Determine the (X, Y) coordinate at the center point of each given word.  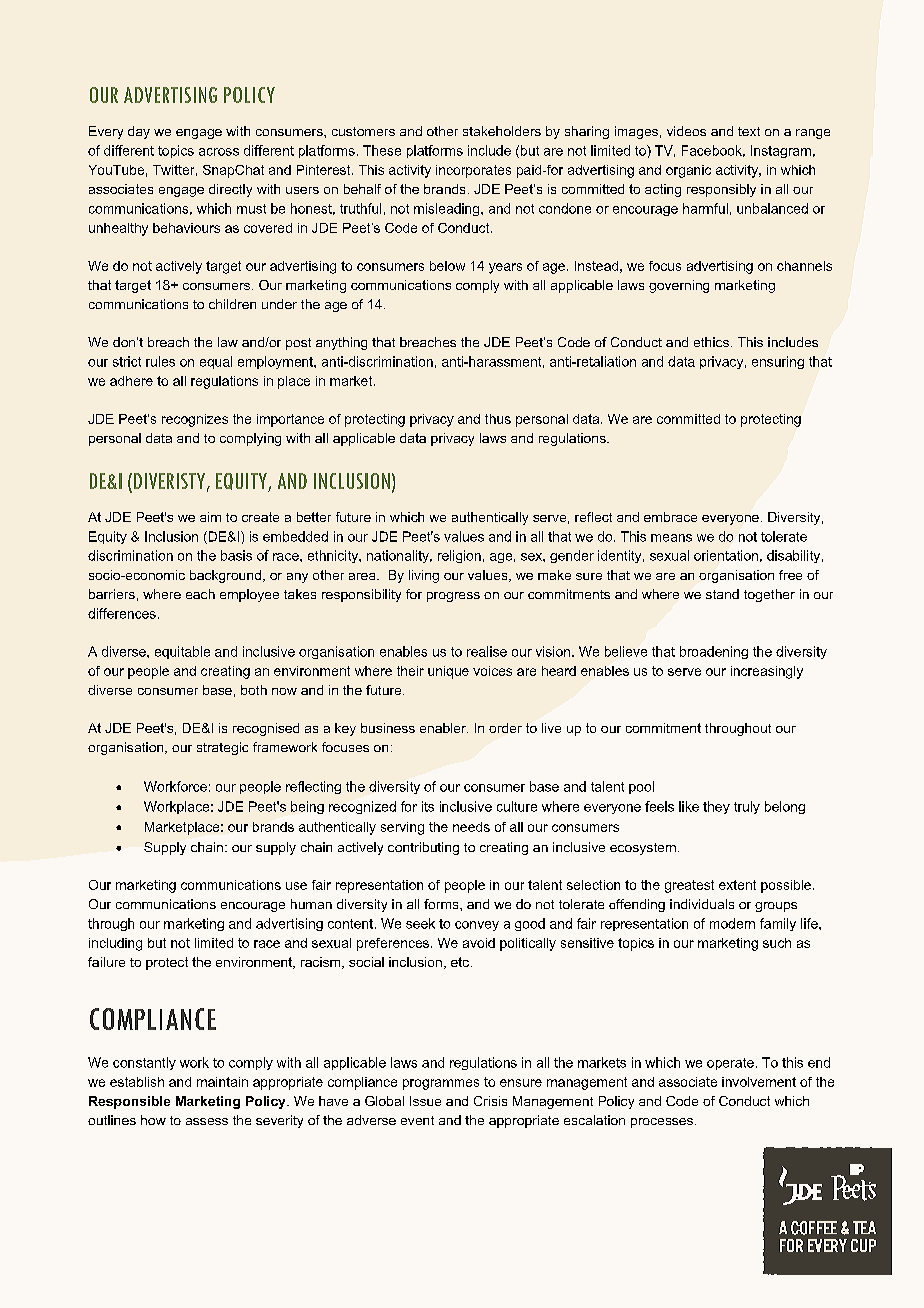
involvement (759, 1082)
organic (688, 171)
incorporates (473, 171)
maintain (222, 1082)
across (219, 152)
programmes (441, 1084)
